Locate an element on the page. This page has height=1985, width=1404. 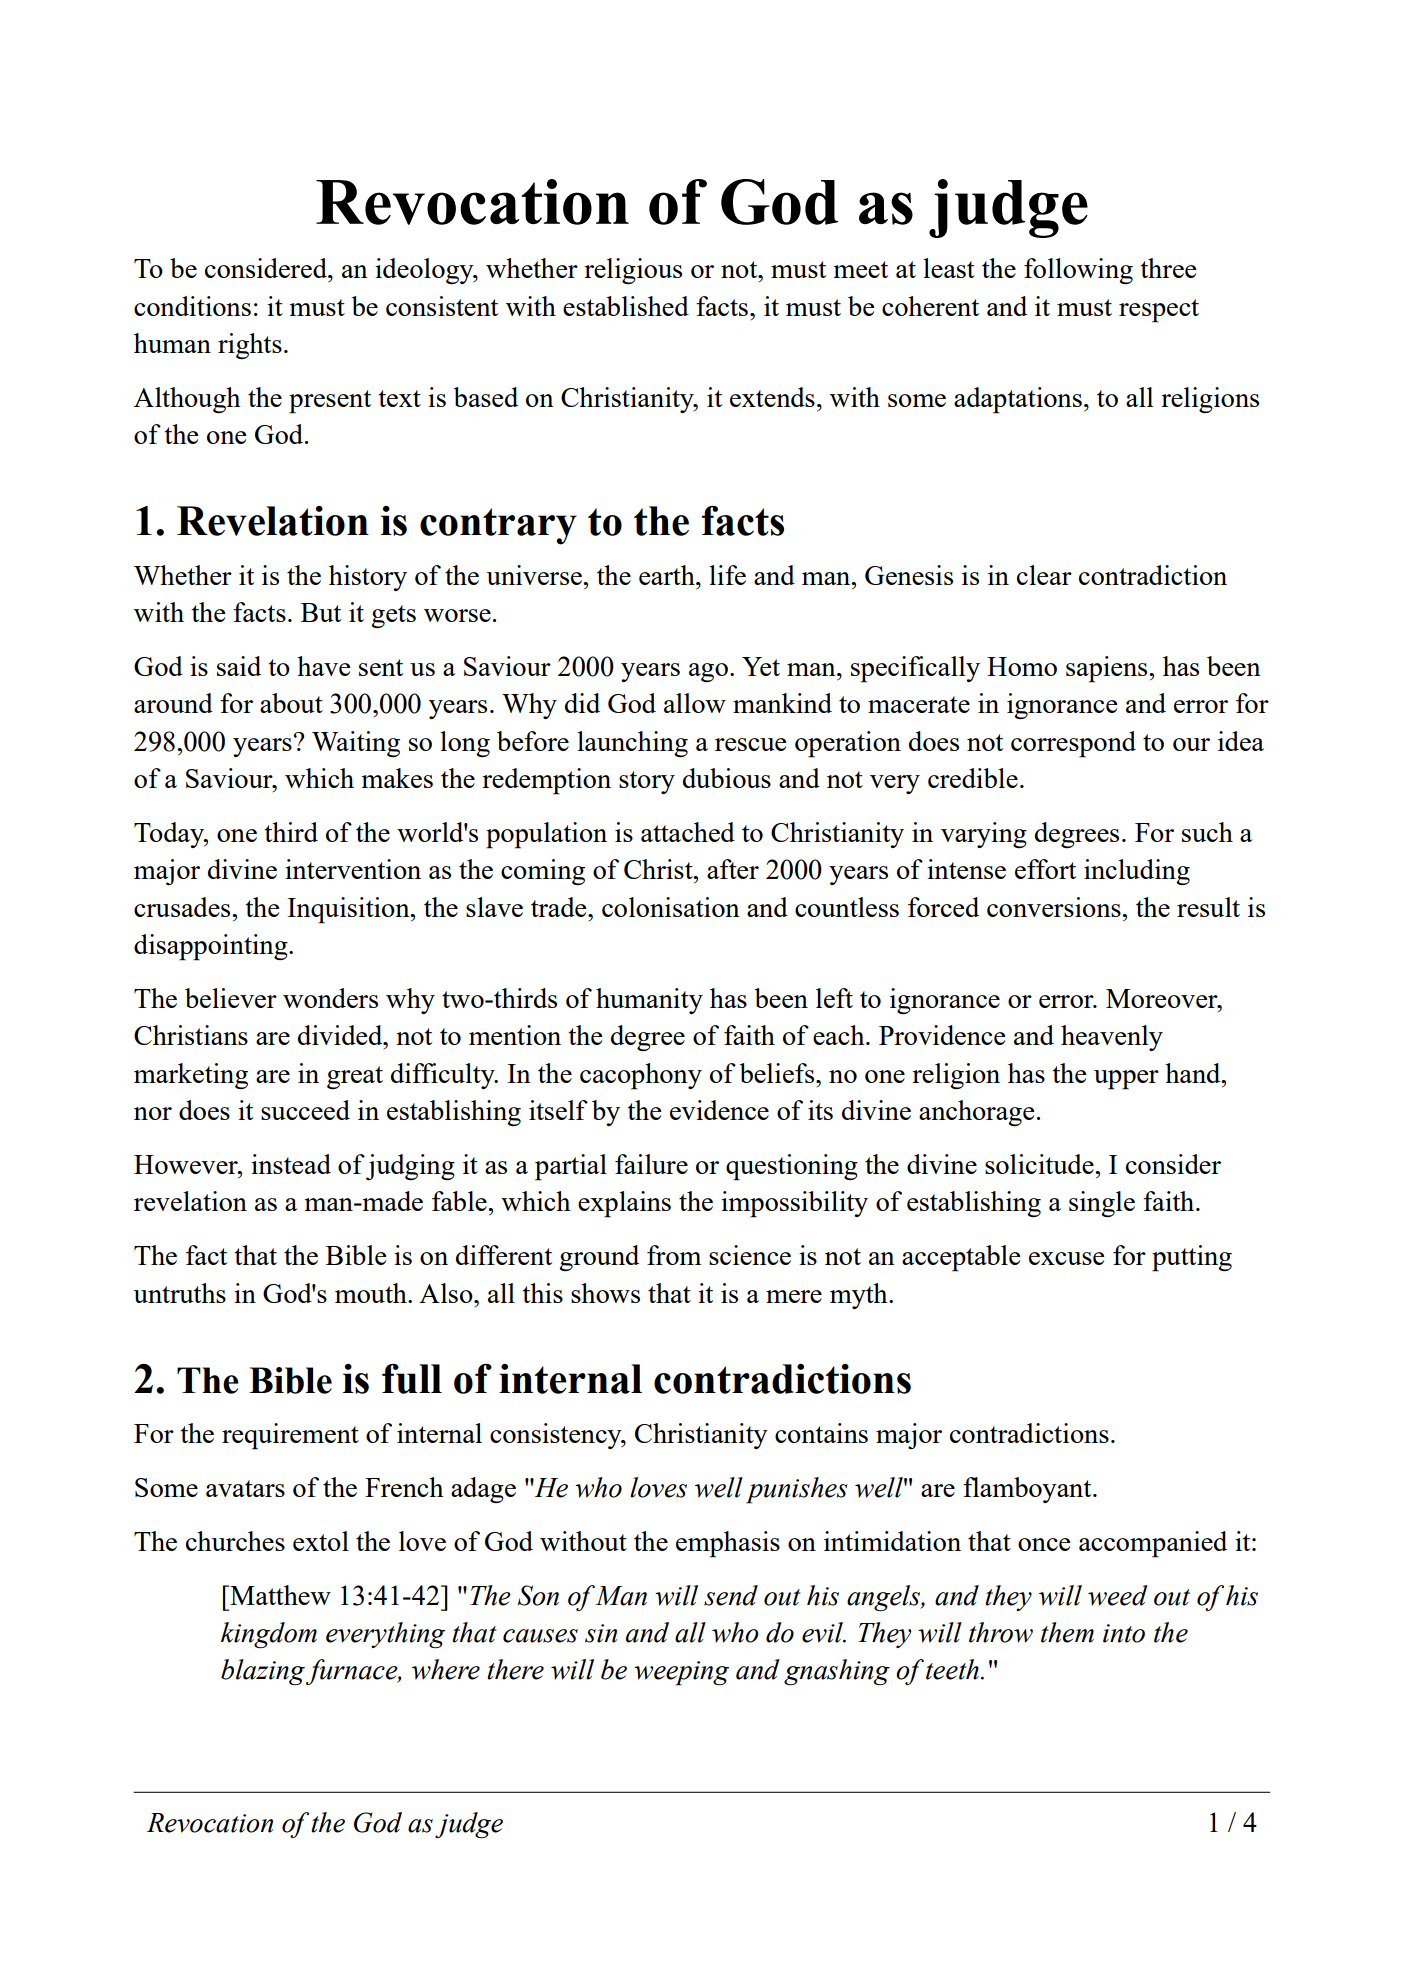
Matthew is located at coordinates (279, 1595).
